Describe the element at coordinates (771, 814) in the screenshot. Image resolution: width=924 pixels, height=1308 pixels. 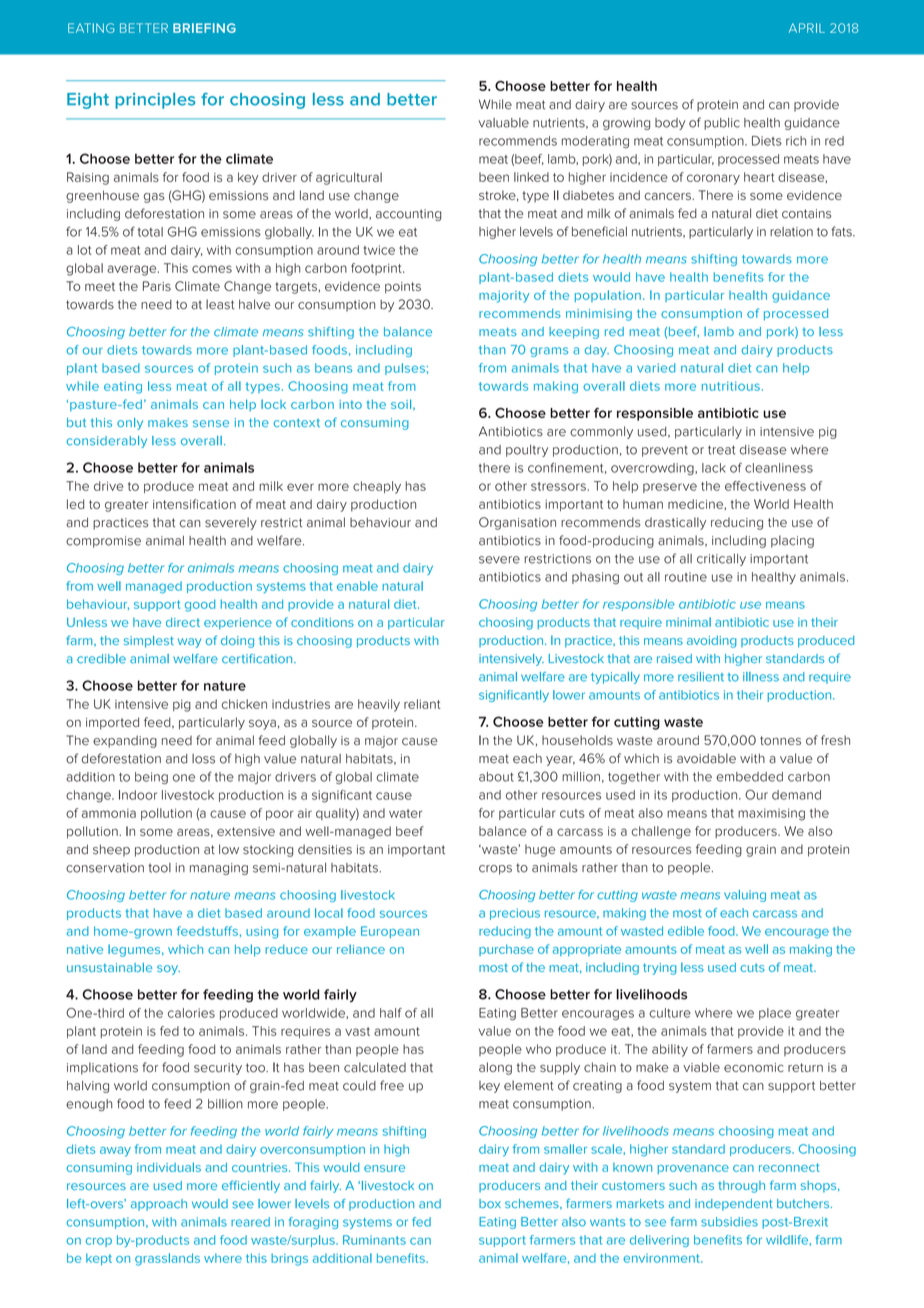
I see `maximising` at that location.
